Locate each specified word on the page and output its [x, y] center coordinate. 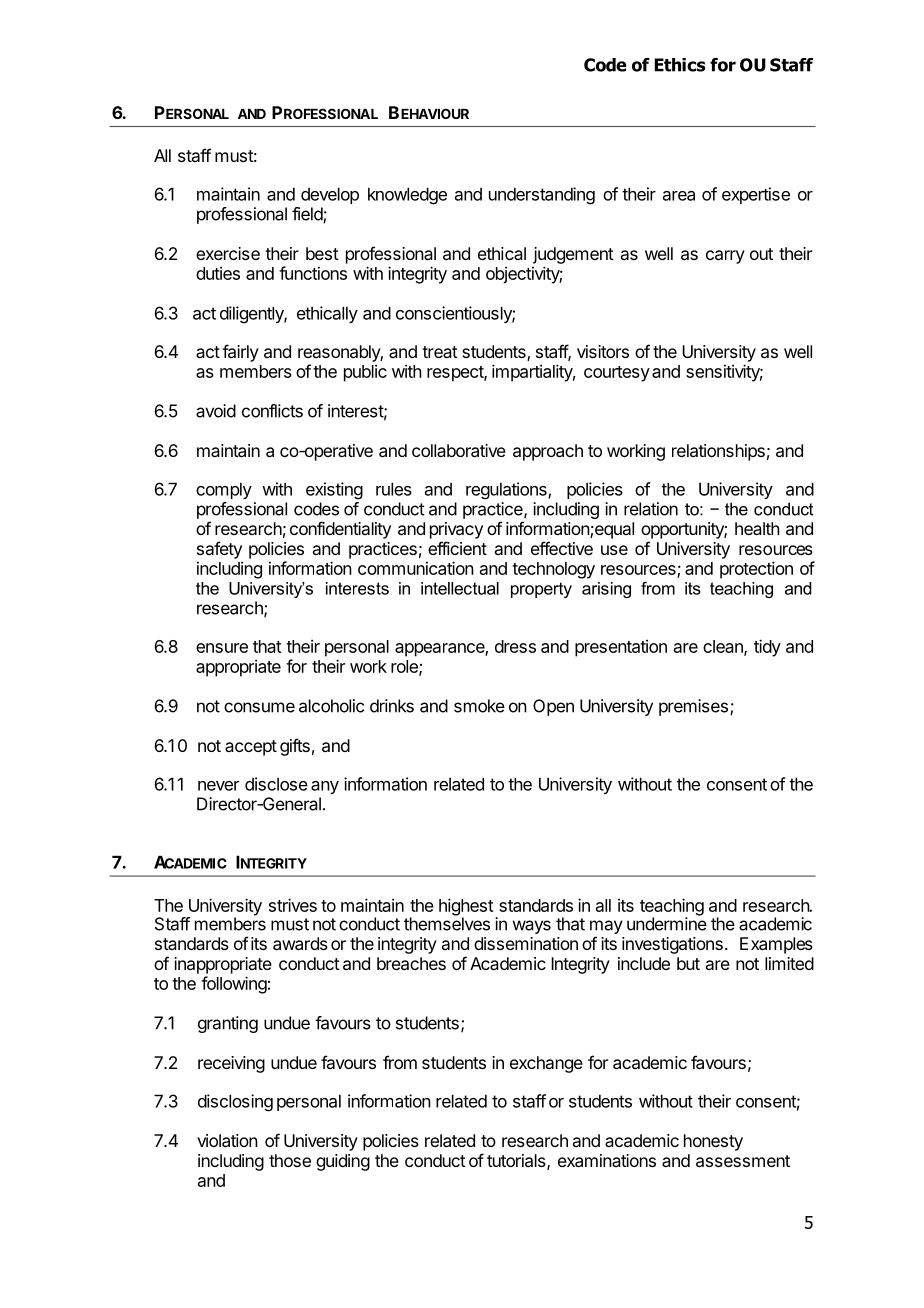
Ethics [680, 65]
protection [756, 570]
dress [515, 646]
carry [725, 257]
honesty [713, 1142]
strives [293, 905]
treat [440, 352]
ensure [222, 648]
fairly [240, 353]
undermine [667, 923]
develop [330, 195]
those [290, 1160]
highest [466, 908]
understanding [542, 196]
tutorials [516, 1160]
